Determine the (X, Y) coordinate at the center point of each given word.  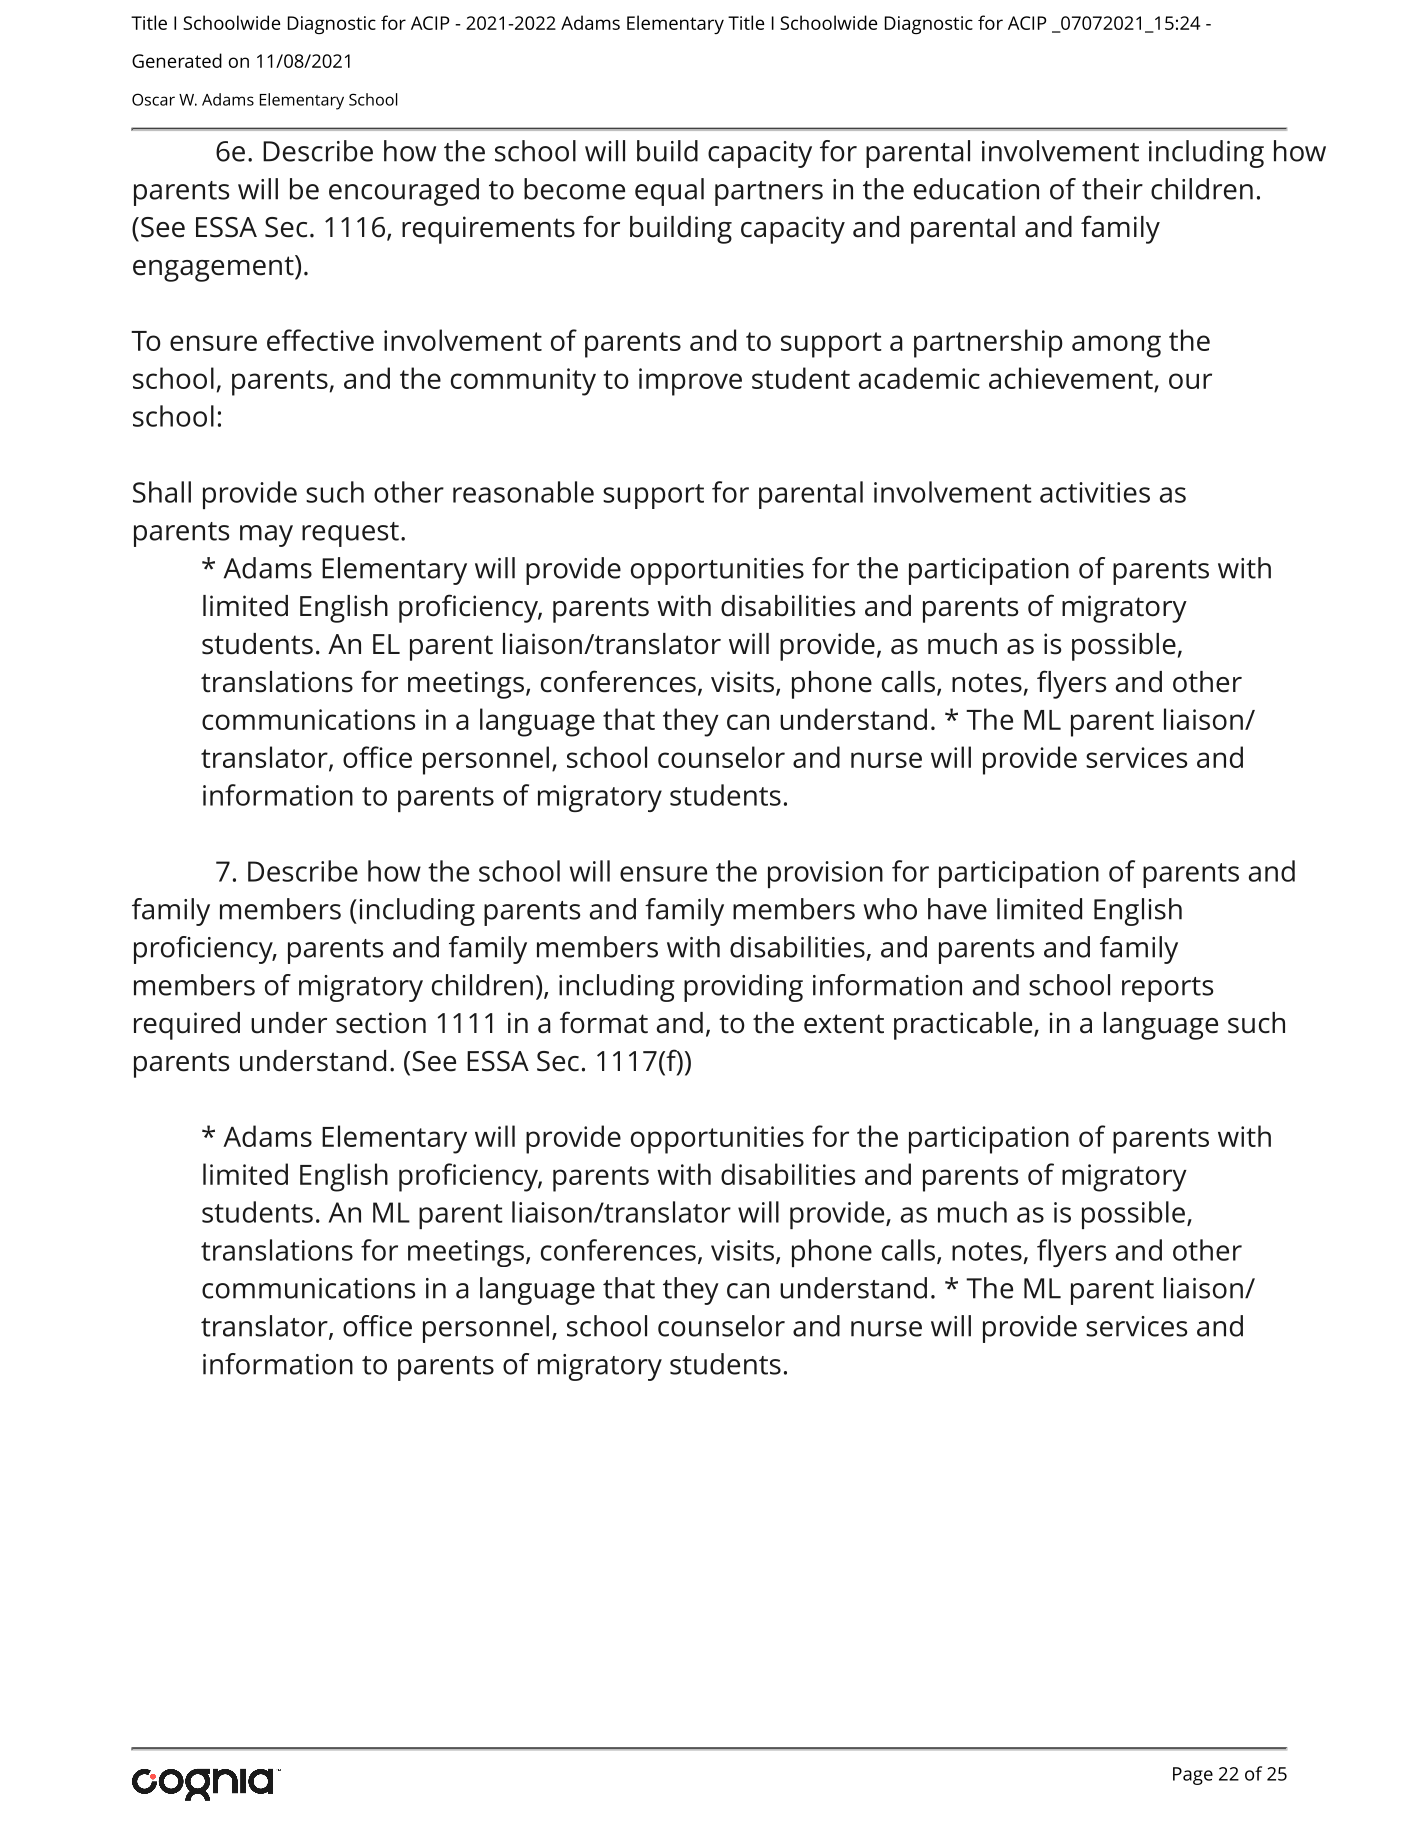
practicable (964, 1026)
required (187, 1026)
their (1112, 189)
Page (1193, 1776)
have (957, 909)
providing (743, 988)
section (381, 1023)
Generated (177, 60)
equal (669, 192)
